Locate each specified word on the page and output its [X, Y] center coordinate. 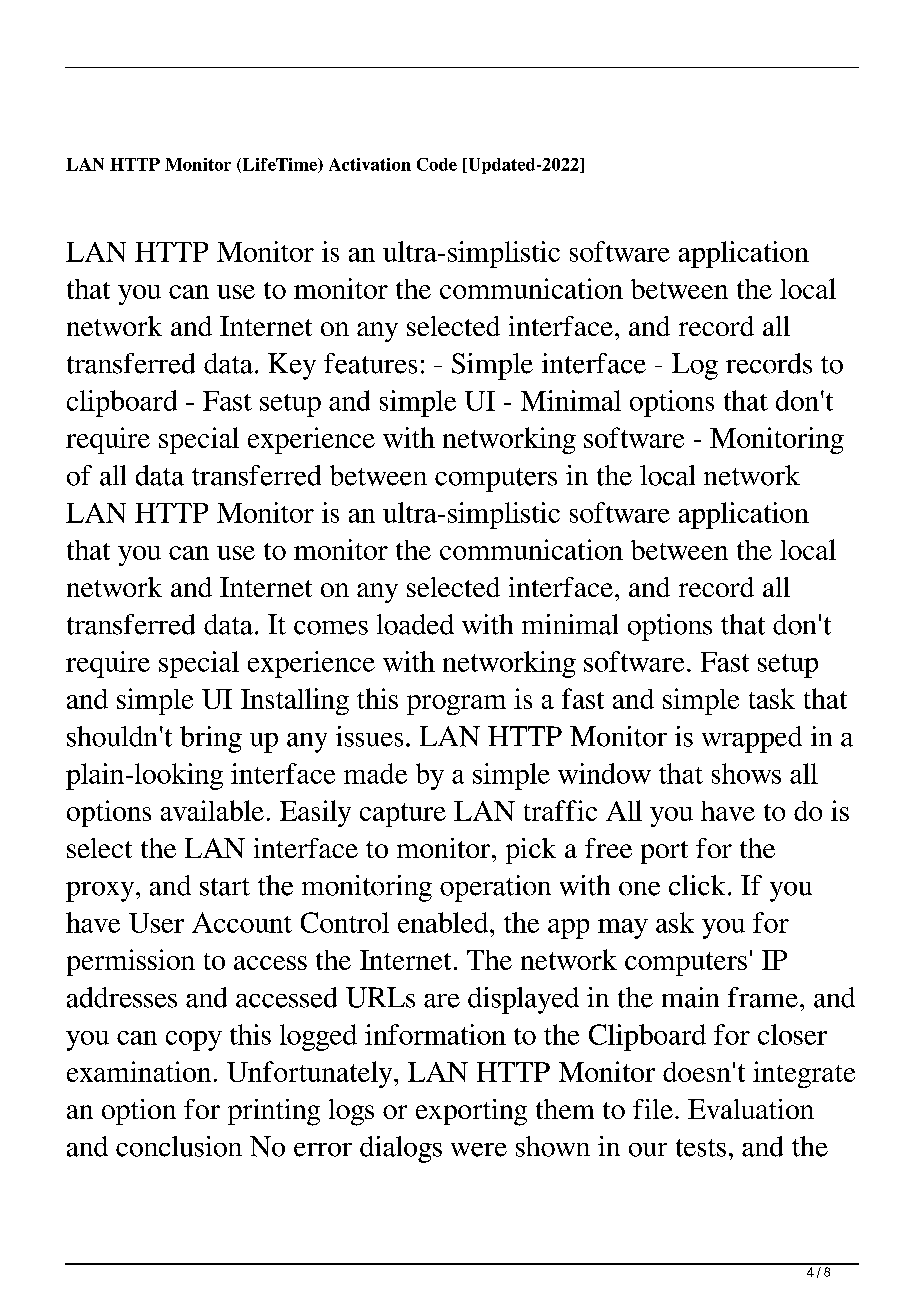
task [772, 698]
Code [437, 164]
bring [211, 739]
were [479, 1150]
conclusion [179, 1146]
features [370, 363]
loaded [415, 624]
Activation [370, 164]
